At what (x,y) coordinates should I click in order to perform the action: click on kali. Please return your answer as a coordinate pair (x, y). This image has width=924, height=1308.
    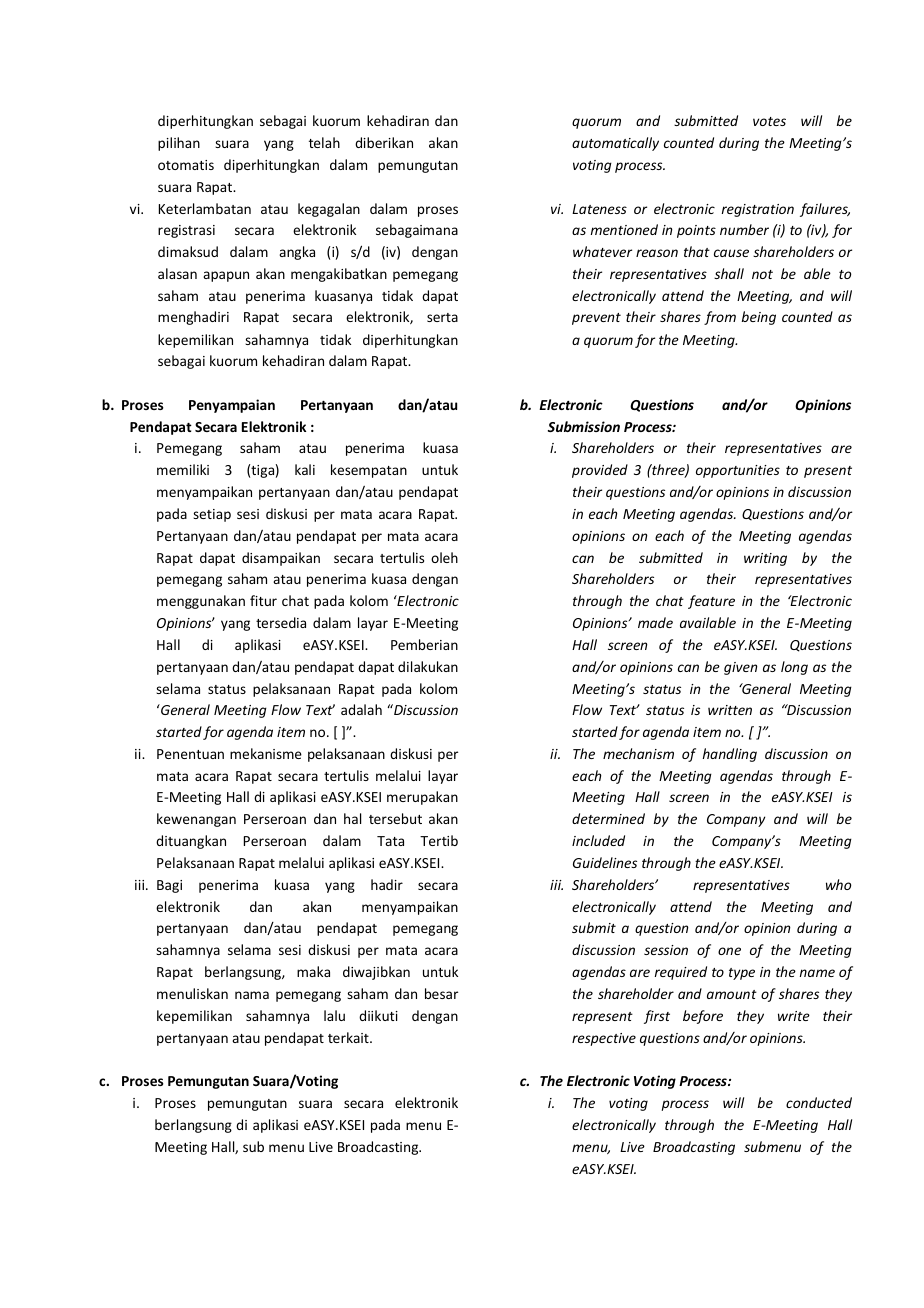
    Looking at the image, I should click on (305, 469).
